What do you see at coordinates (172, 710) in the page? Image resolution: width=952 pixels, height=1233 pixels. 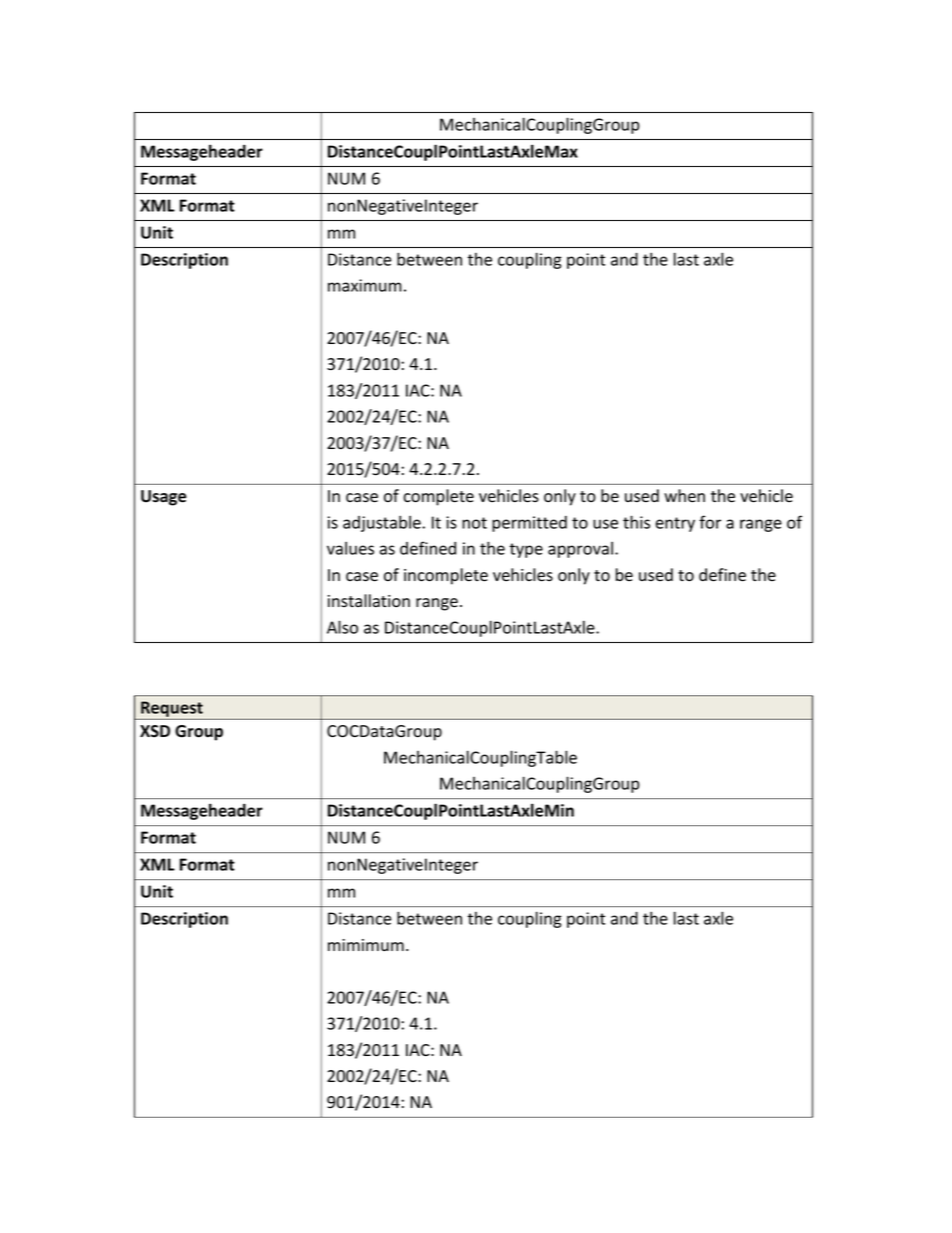 I see `Request` at bounding box center [172, 710].
